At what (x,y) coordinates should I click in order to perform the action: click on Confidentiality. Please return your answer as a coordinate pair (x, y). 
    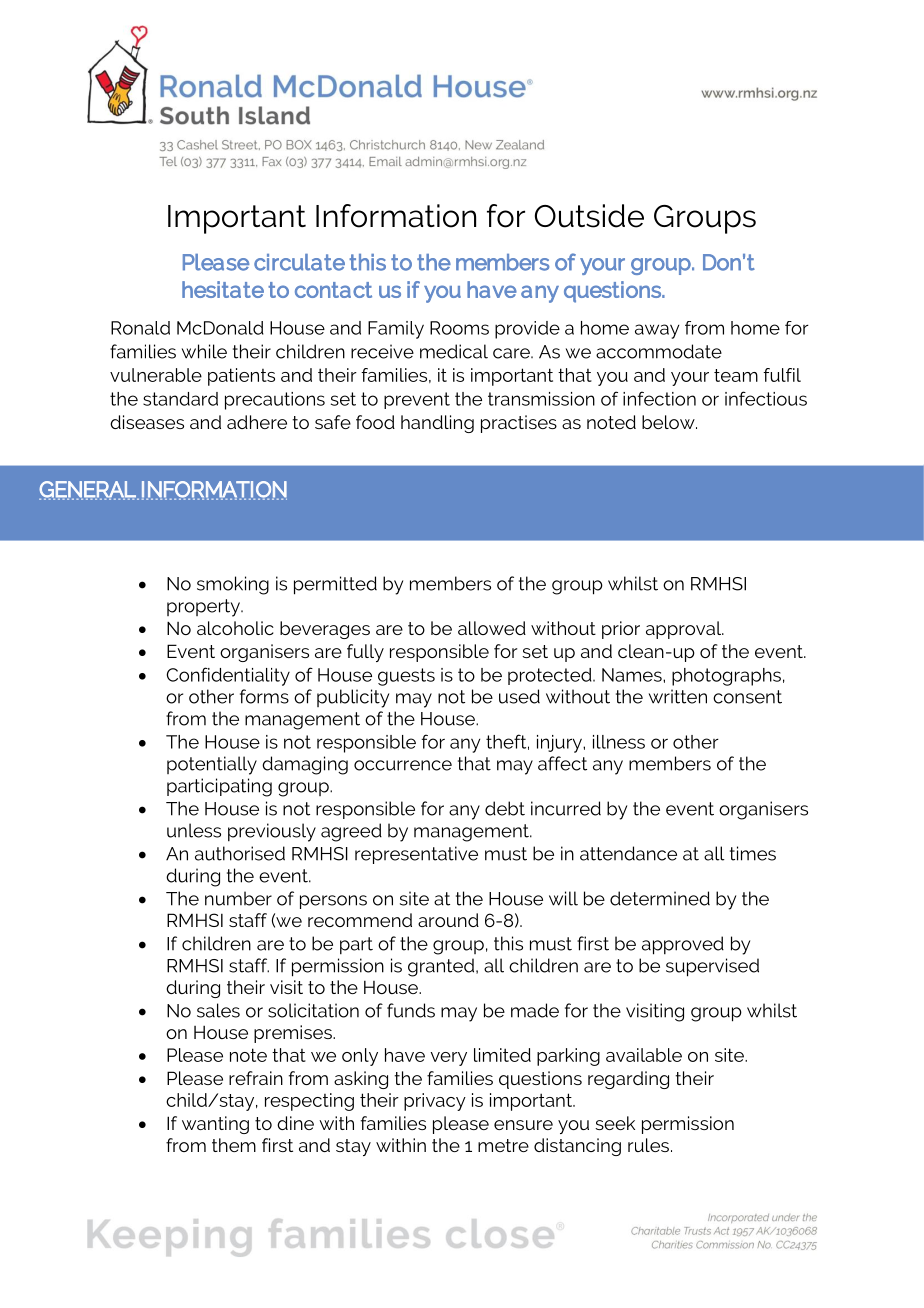
    Looking at the image, I should click on (228, 676).
